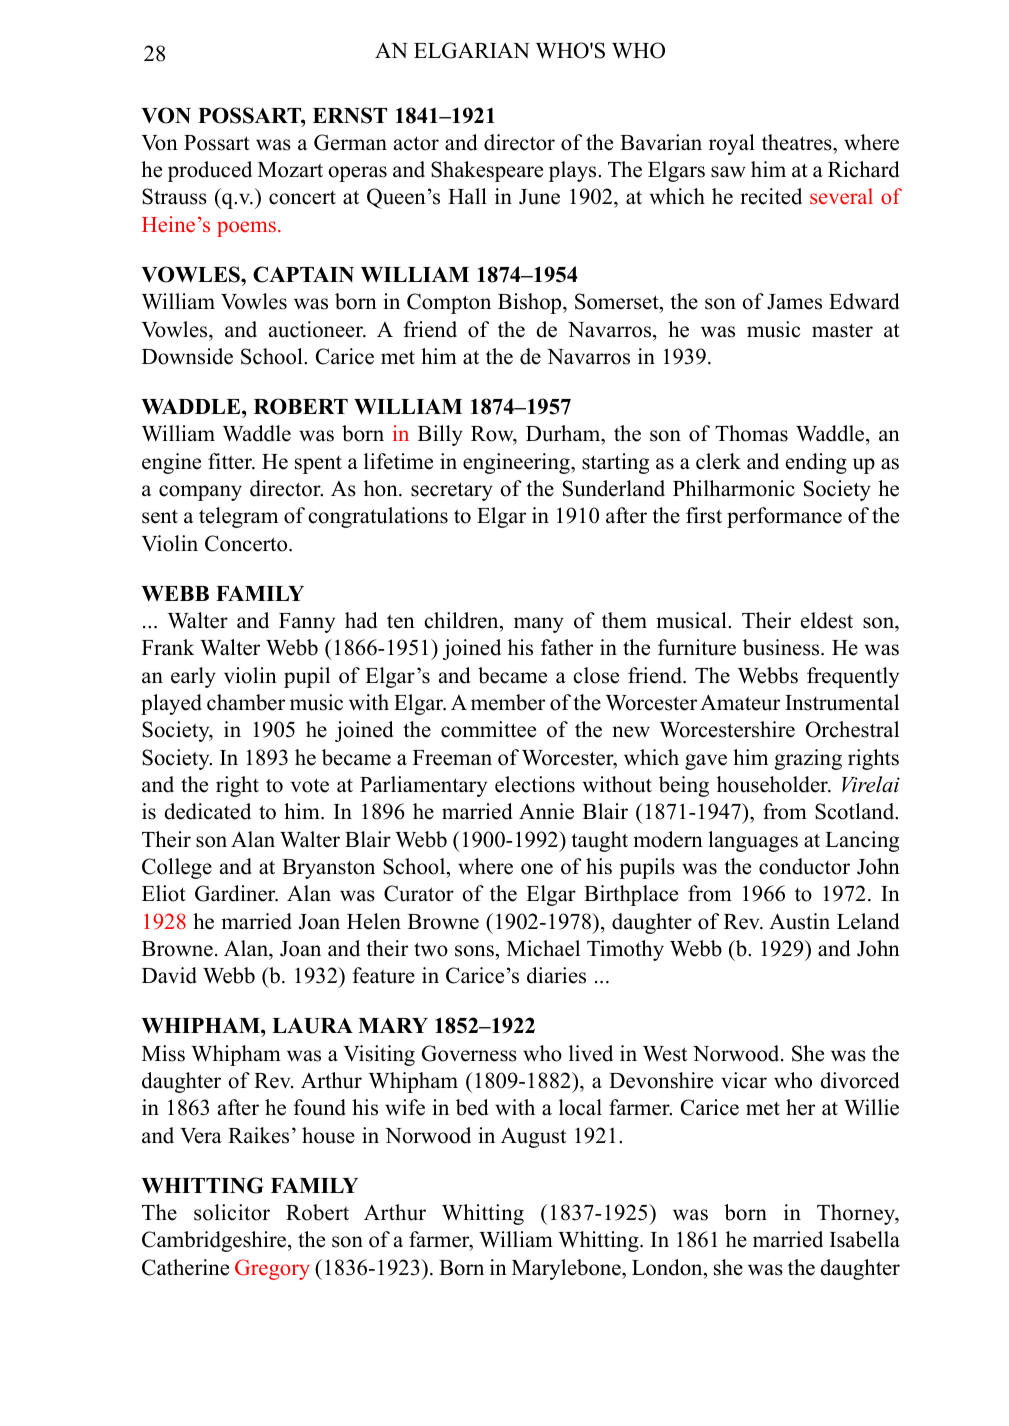 The width and height of the image is (1009, 1426). Describe the element at coordinates (232, 1212) in the image. I see `solicitor` at that location.
